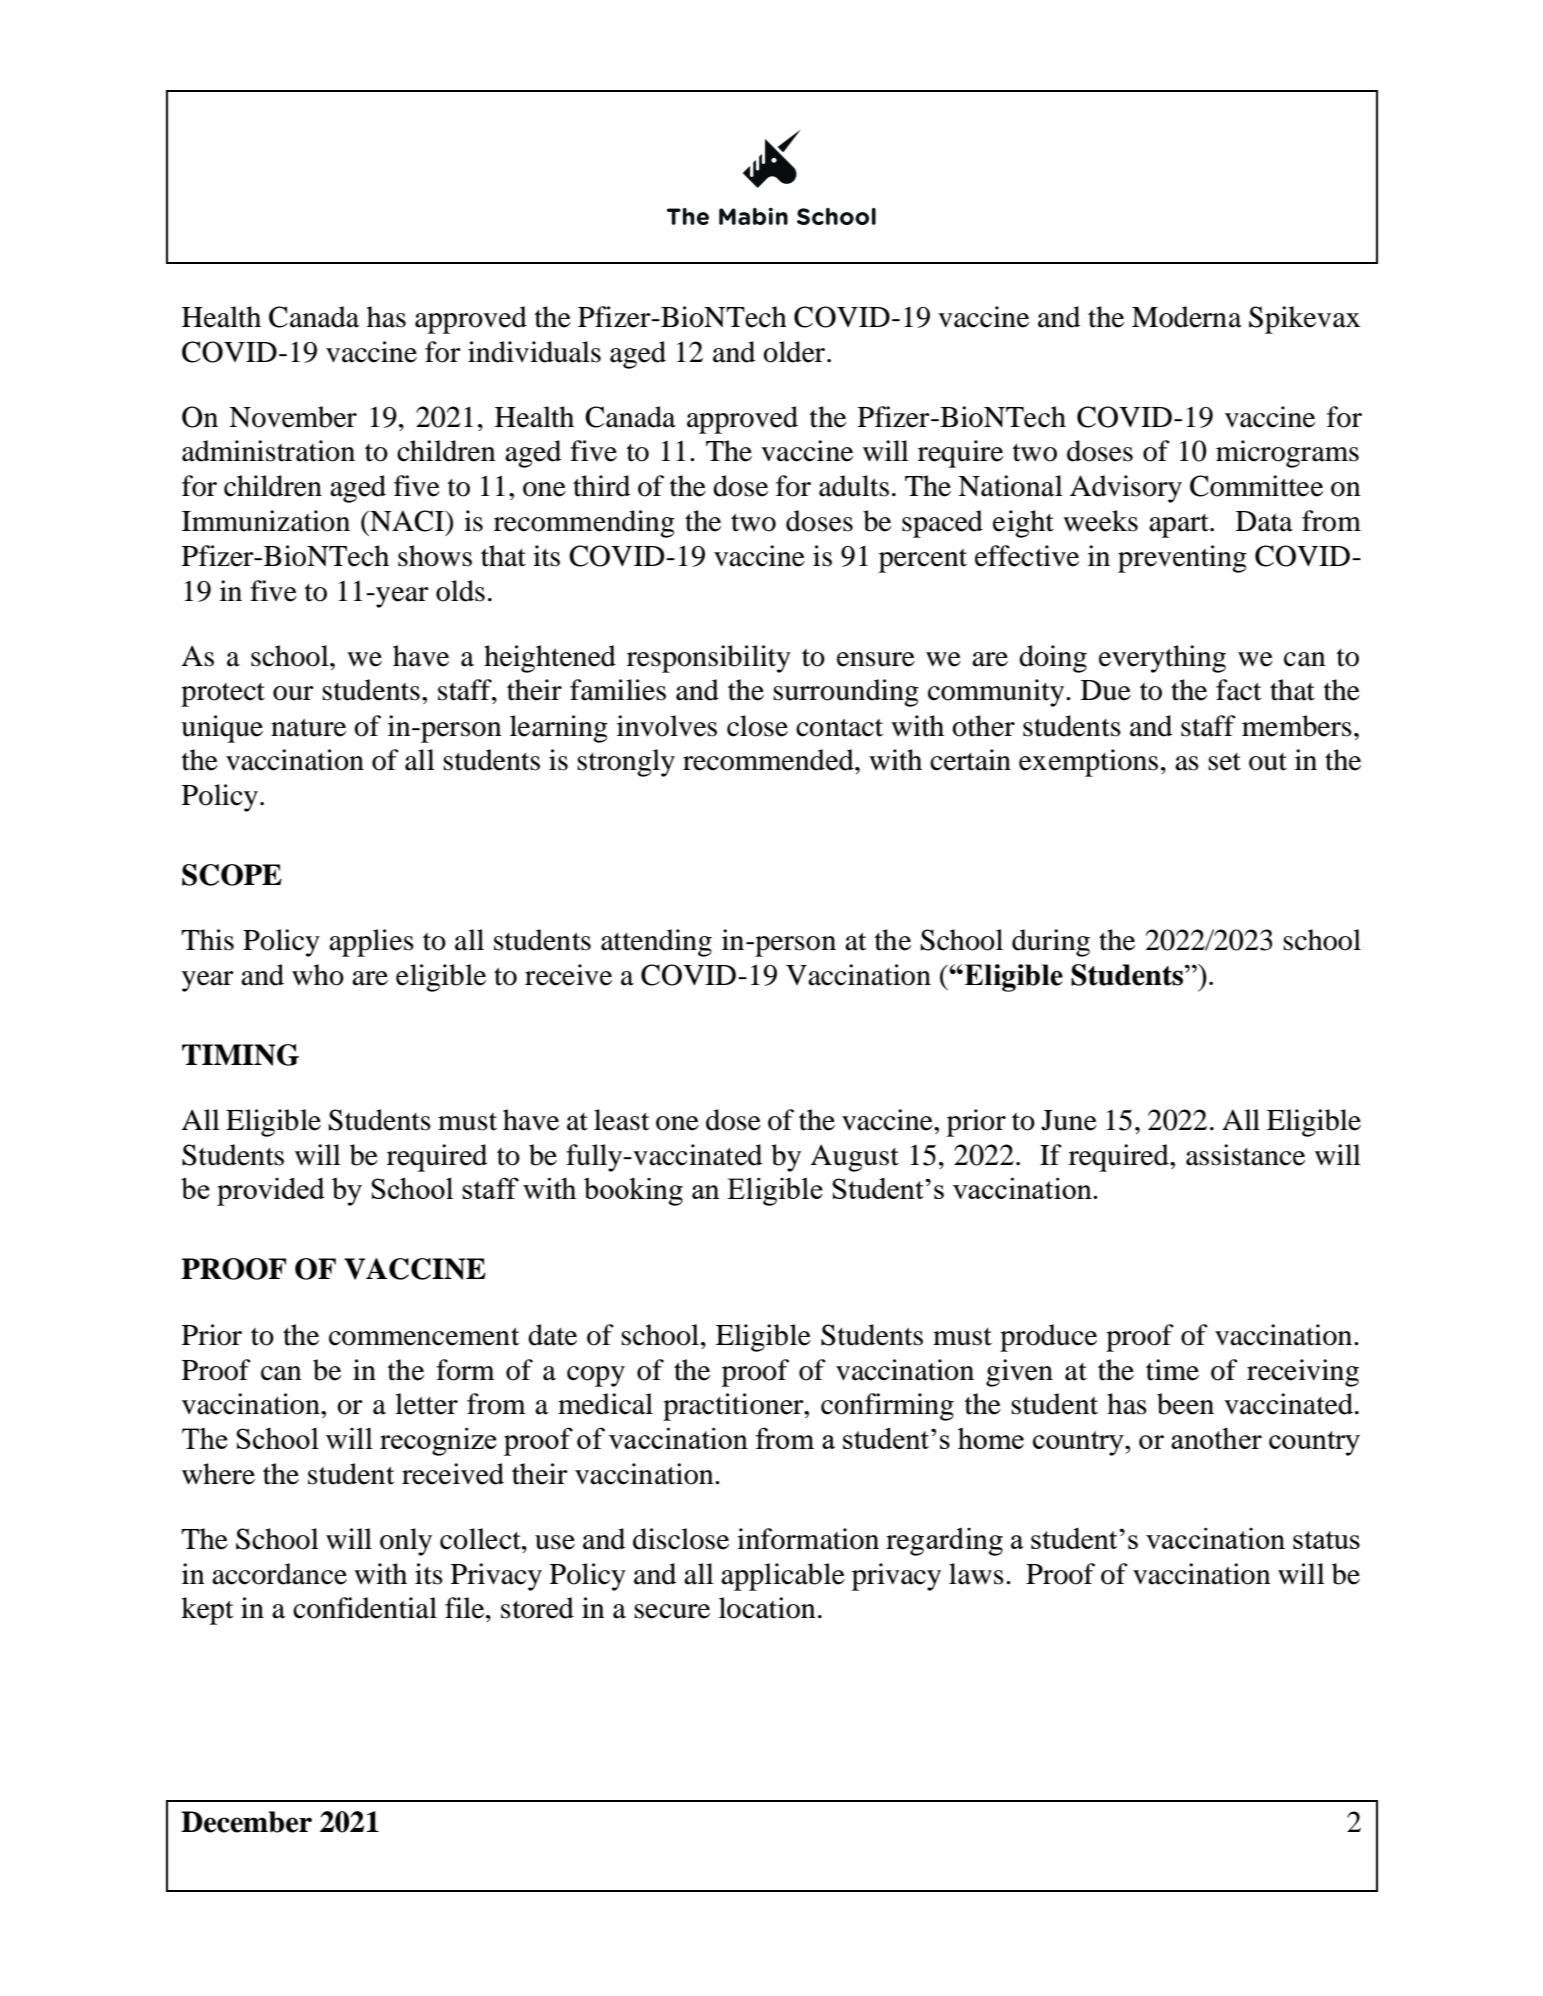 The height and width of the screenshot is (1996, 1543). Describe the element at coordinates (246, 1822) in the screenshot. I see `December` at that location.
